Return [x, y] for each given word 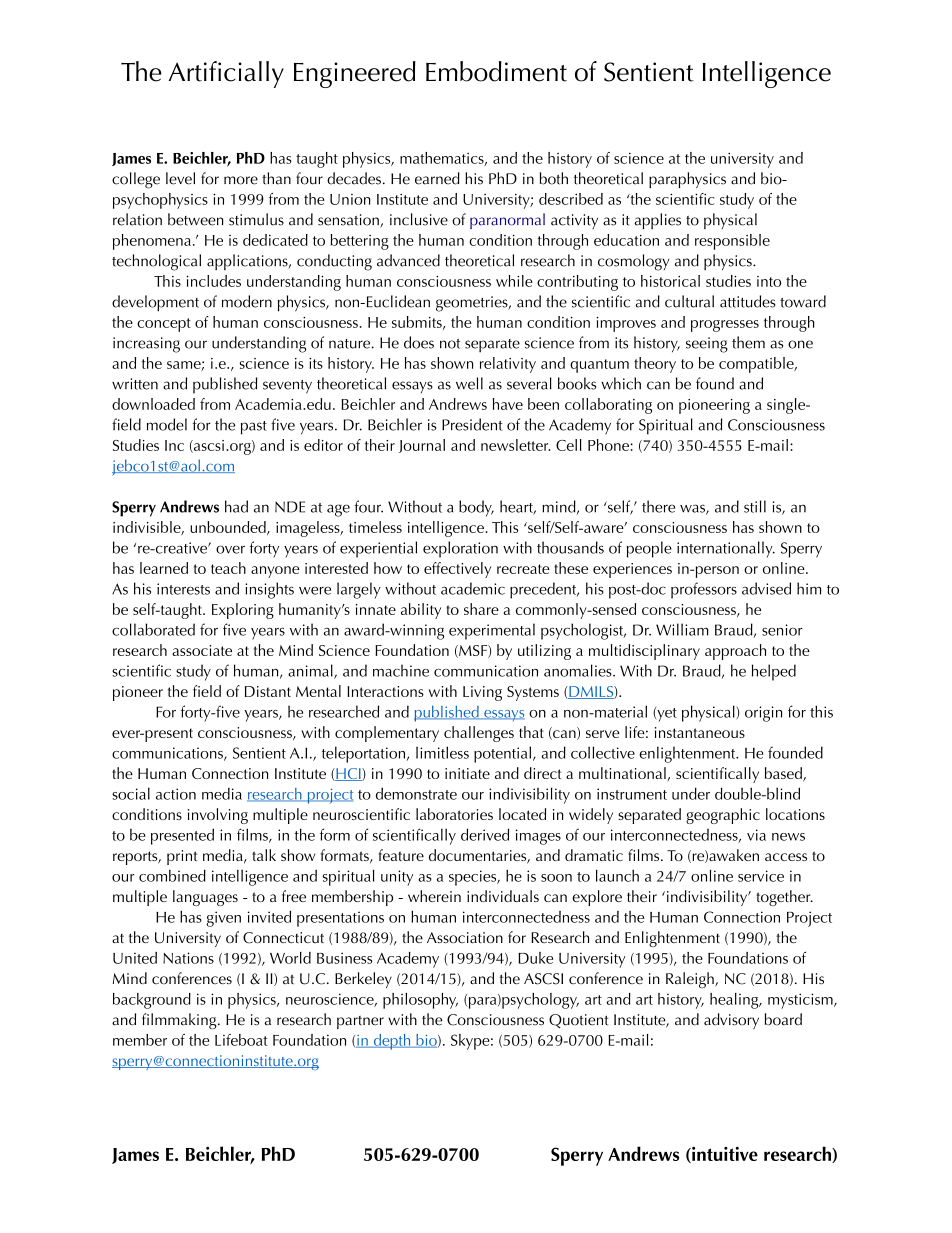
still [755, 506]
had [236, 506]
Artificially [226, 74]
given [223, 919]
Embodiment [496, 71]
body [476, 508]
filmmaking [180, 1021]
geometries [473, 304]
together [784, 898]
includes [214, 281]
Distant [268, 691]
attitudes [748, 301]
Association [465, 937]
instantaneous [700, 732]
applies [657, 221]
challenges [479, 734]
